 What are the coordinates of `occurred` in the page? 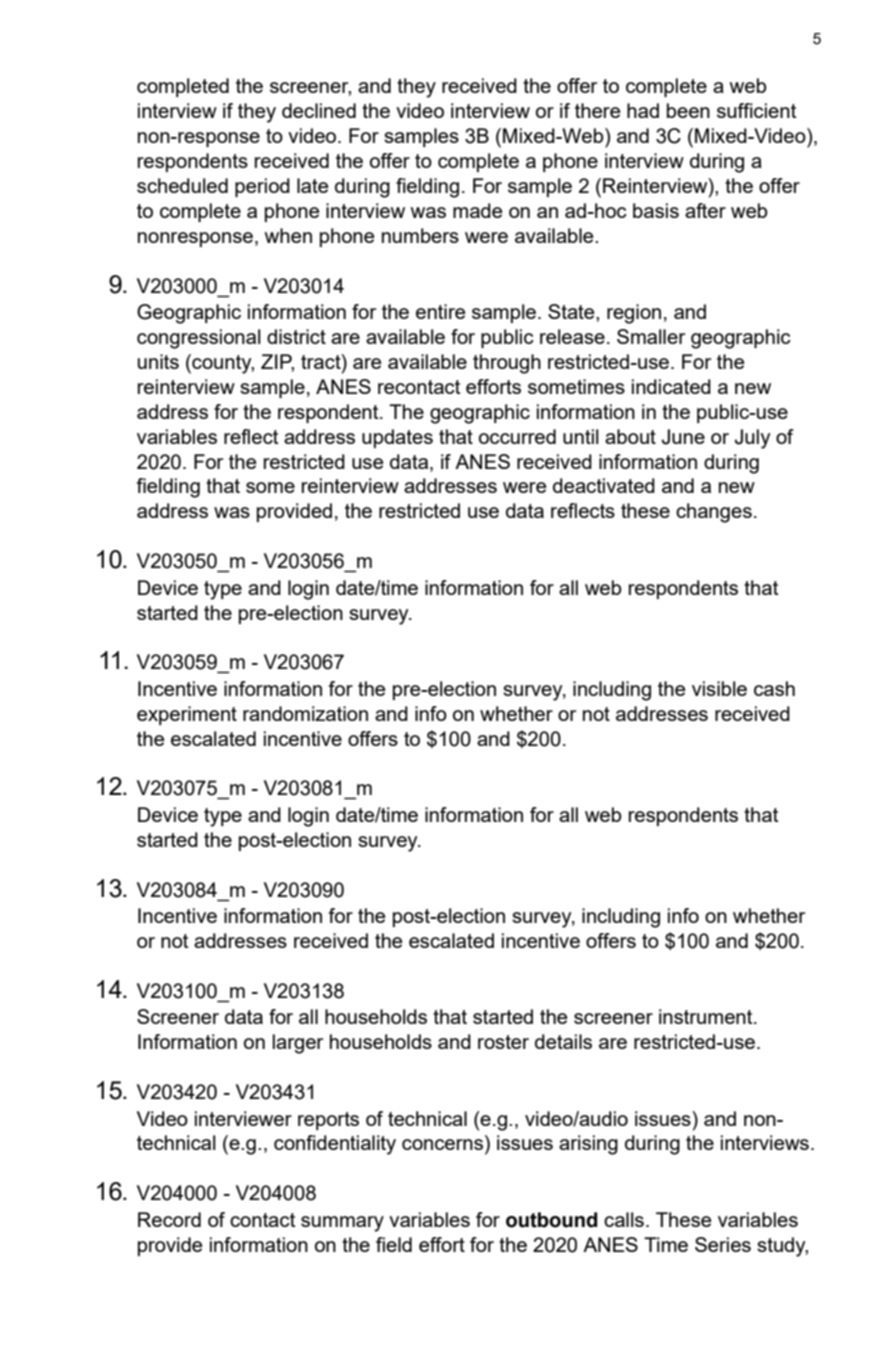 It's located at (517, 436).
